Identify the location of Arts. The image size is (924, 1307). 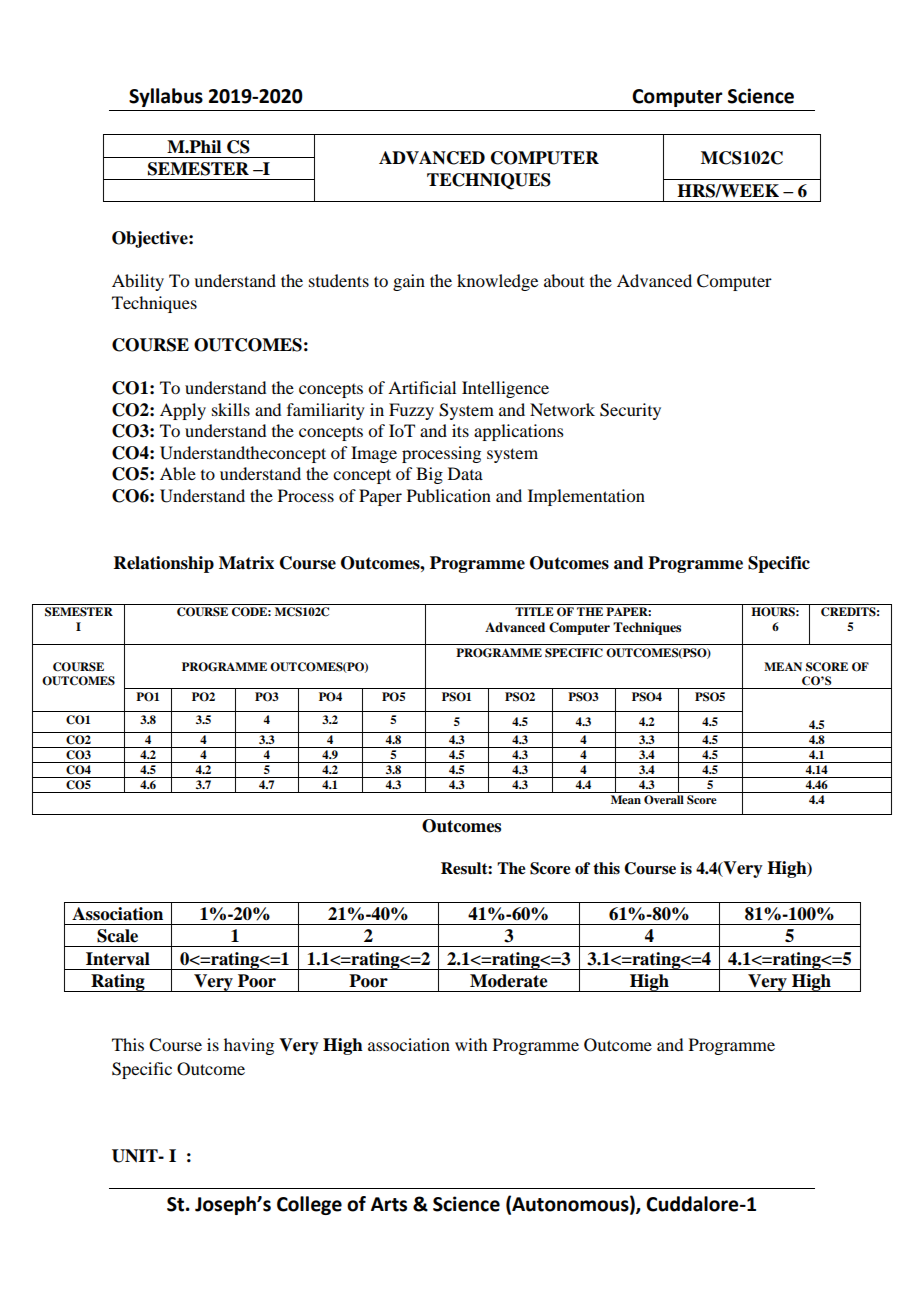
(389, 1204).
